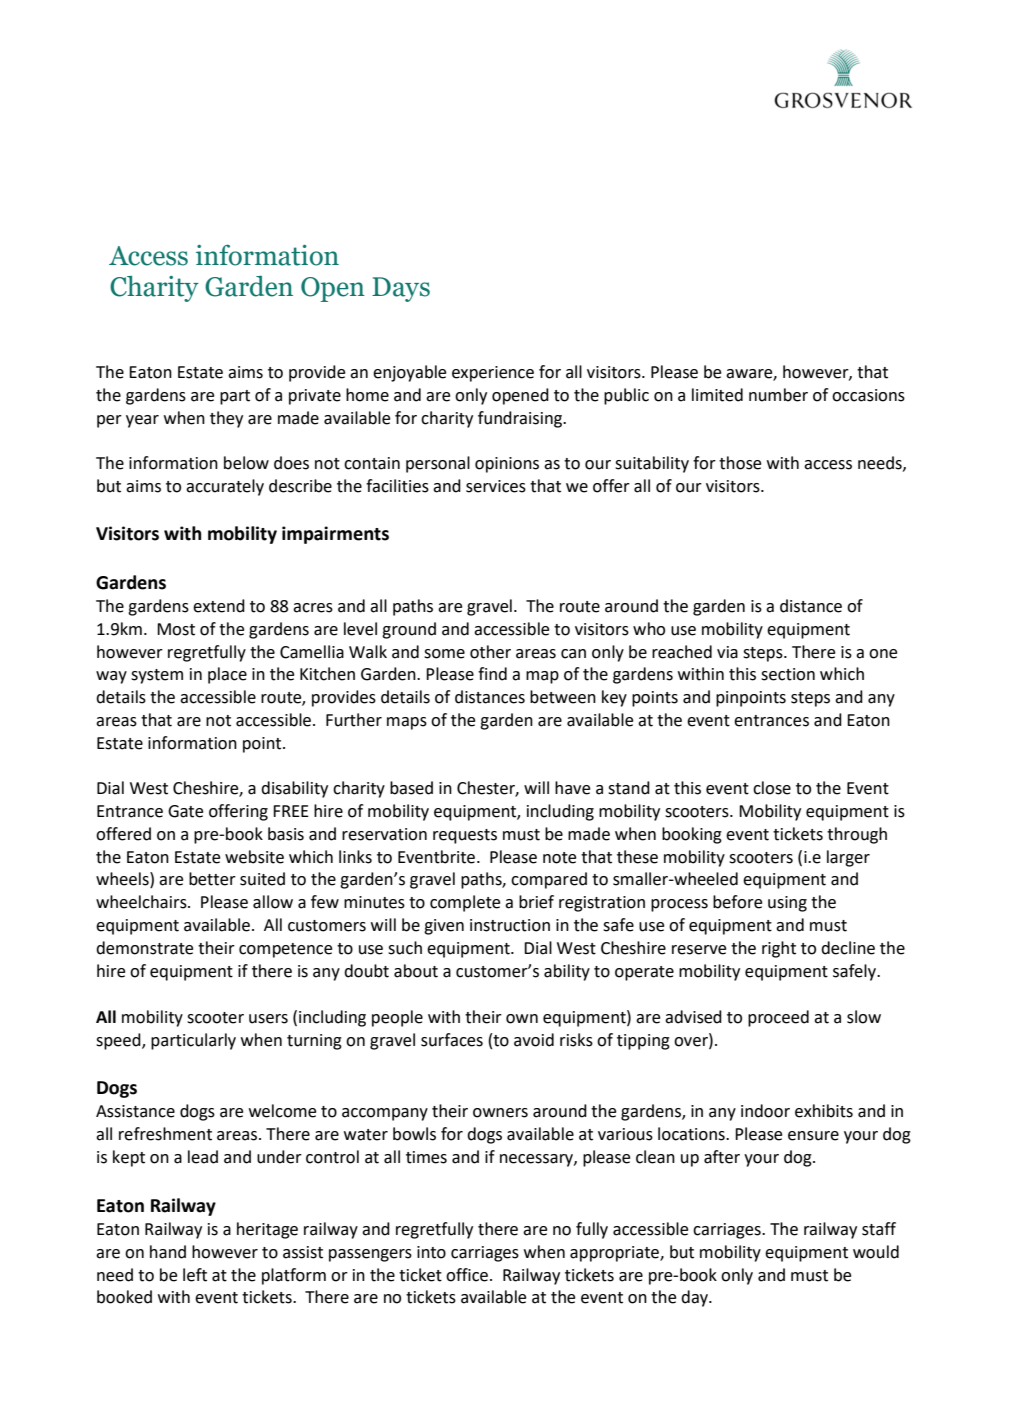 The width and height of the image is (1009, 1428). Describe the element at coordinates (268, 1019) in the image. I see `users` at that location.
